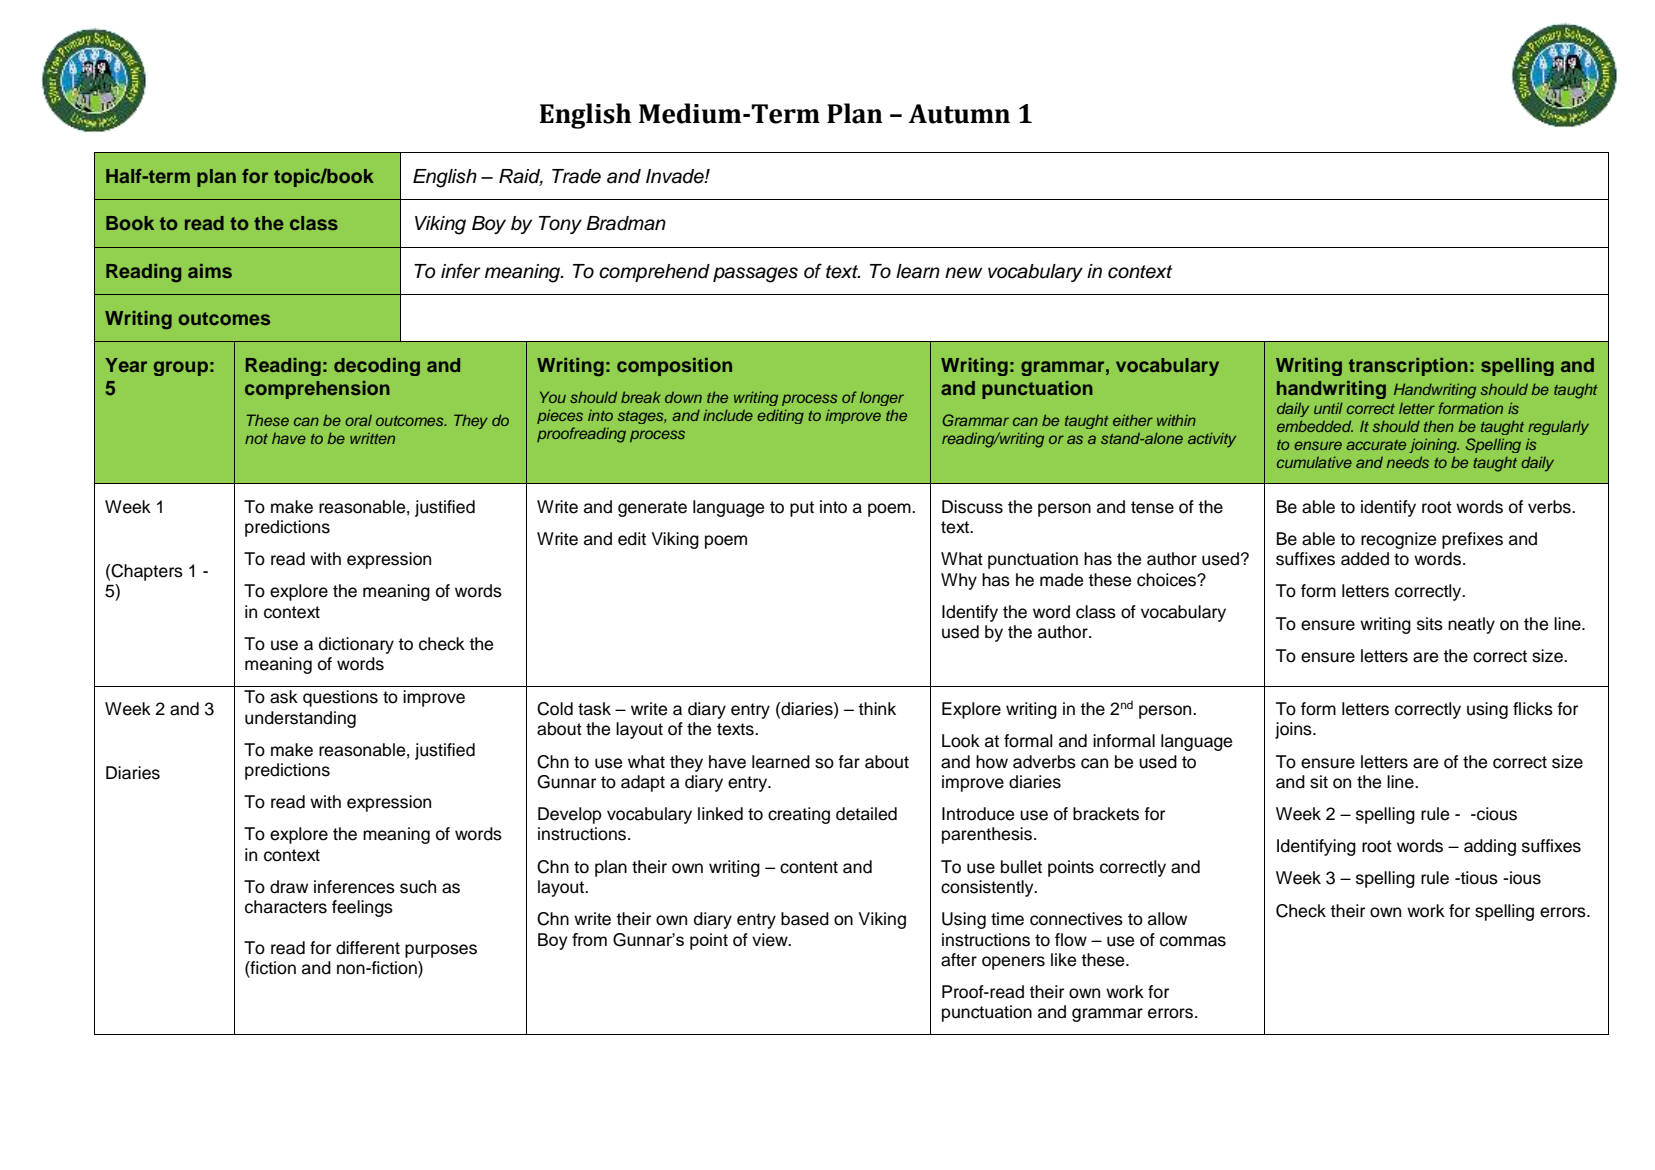 The height and width of the image is (1170, 1655). What do you see at coordinates (959, 114) in the image?
I see `Autumn` at bounding box center [959, 114].
